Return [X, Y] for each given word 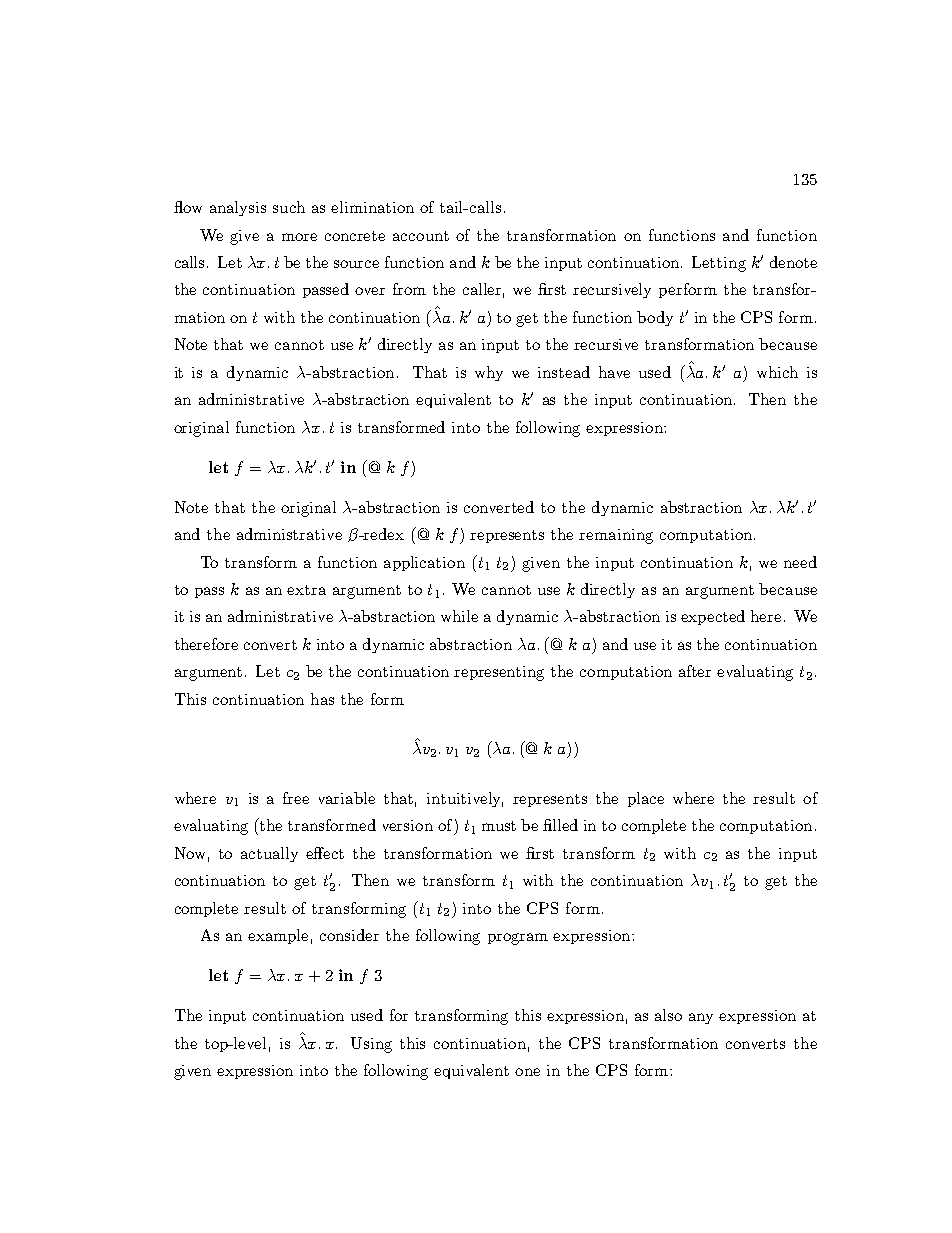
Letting [719, 264]
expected [713, 617]
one [527, 1072]
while [459, 616]
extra [306, 590]
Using [371, 1045]
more [299, 237]
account [421, 236]
